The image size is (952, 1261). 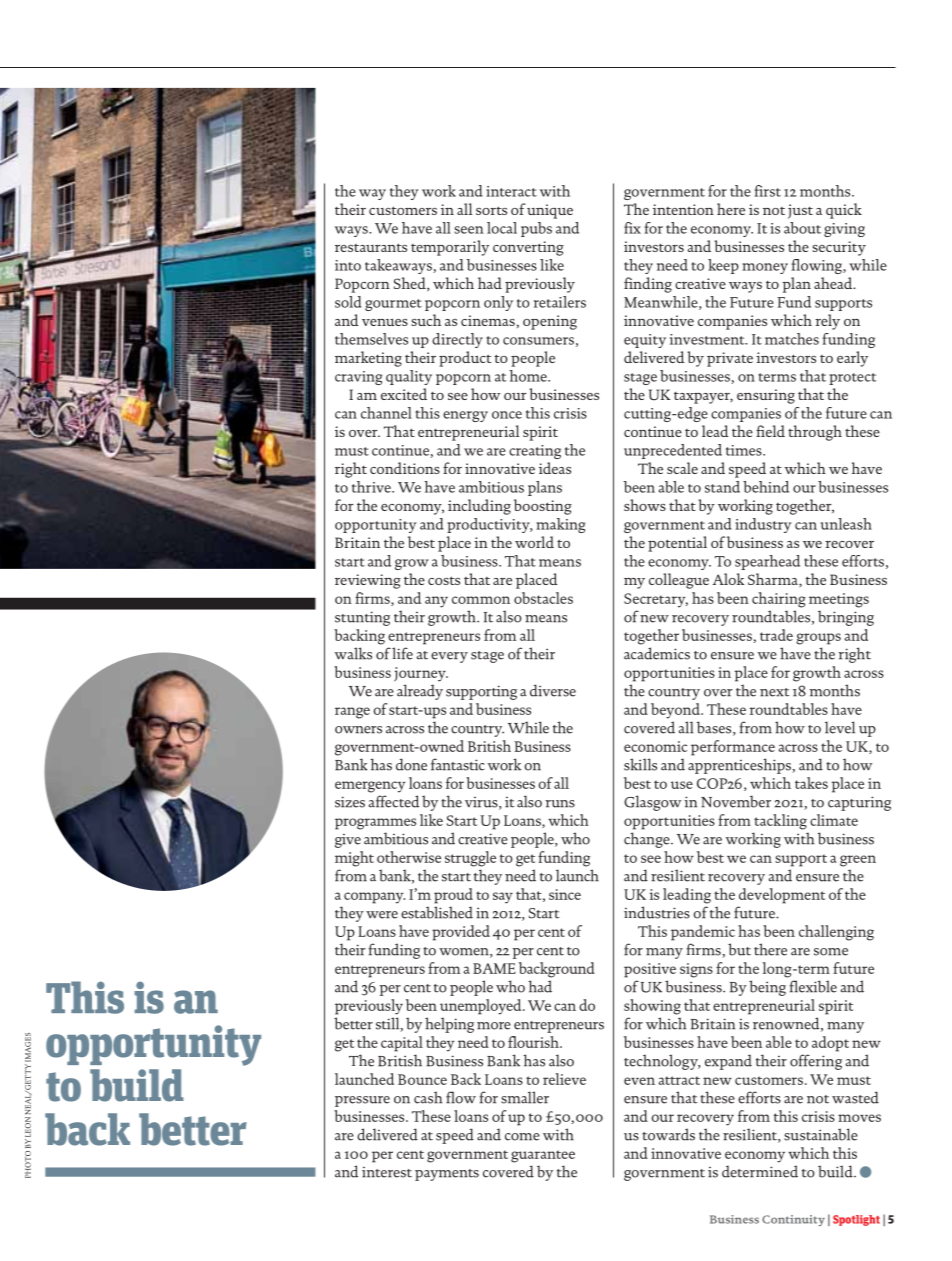 I want to click on otherwise, so click(x=409, y=857).
